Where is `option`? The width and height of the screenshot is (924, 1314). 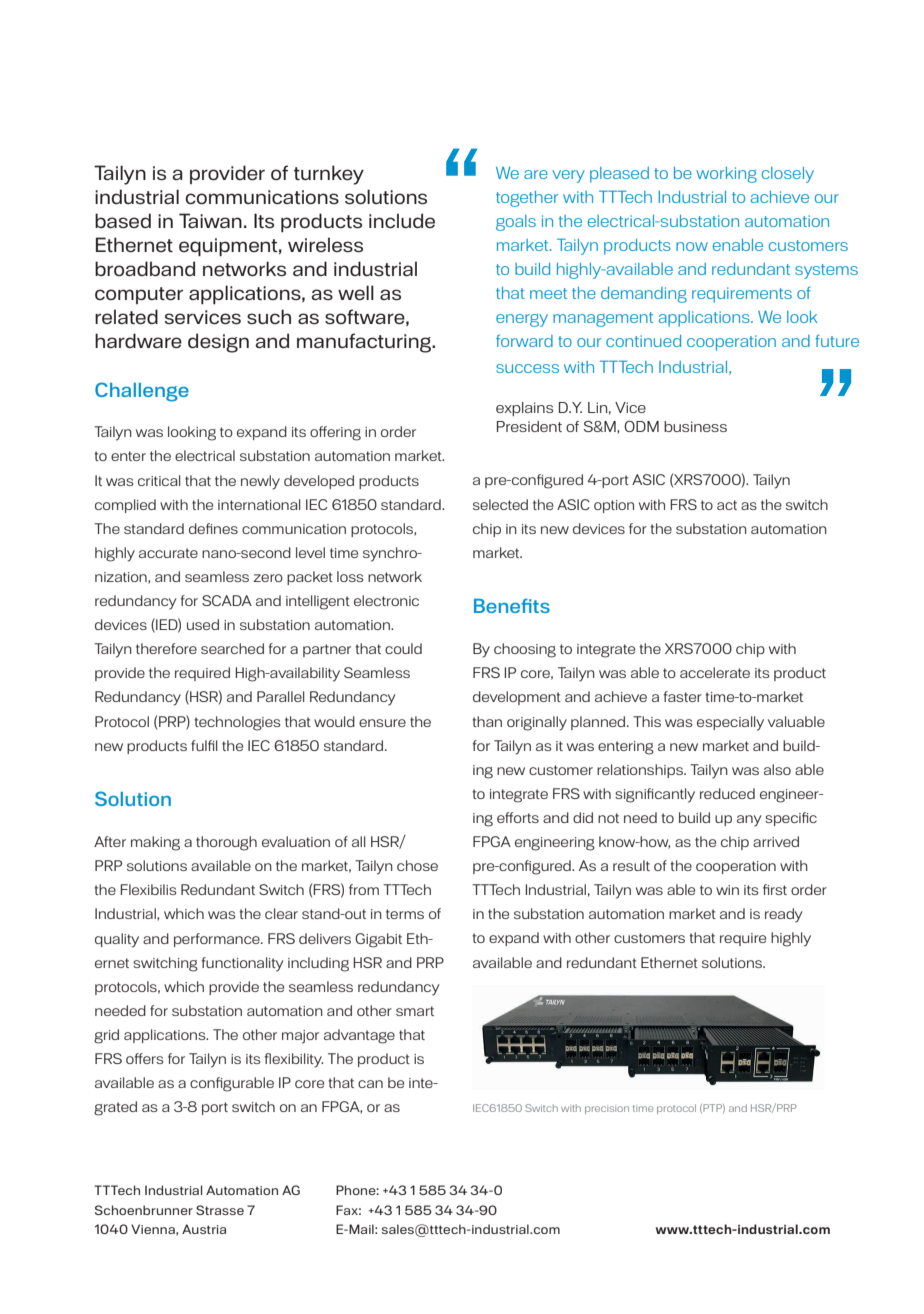
option is located at coordinates (614, 506).
